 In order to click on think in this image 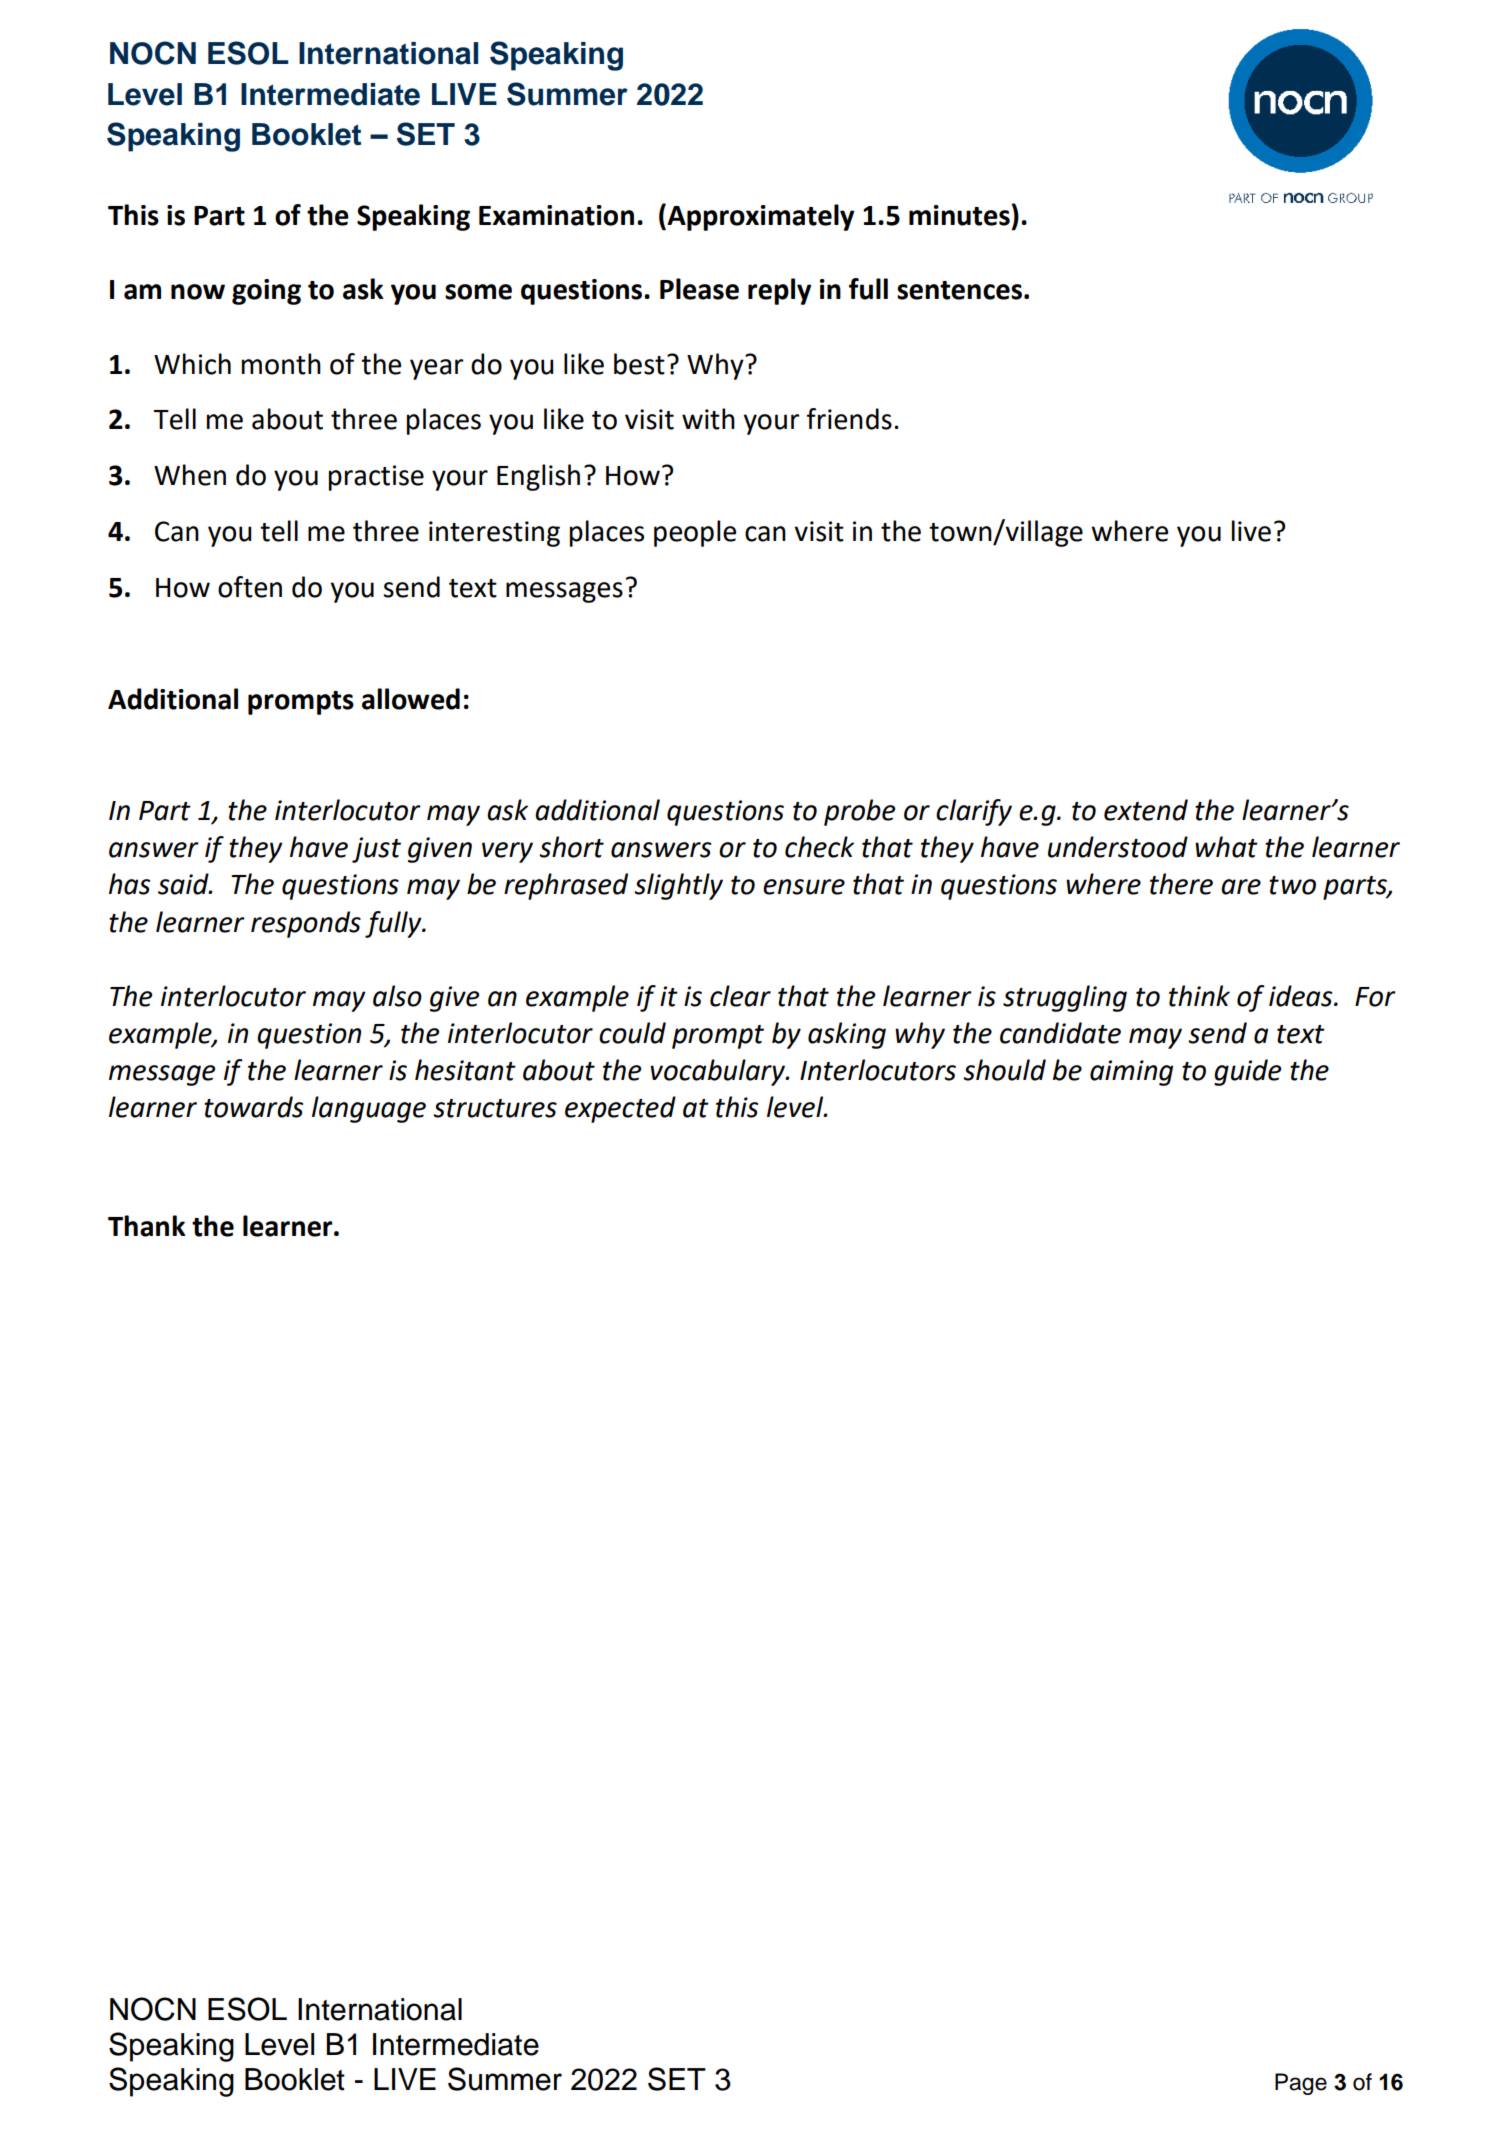, I will do `click(1199, 996)`.
